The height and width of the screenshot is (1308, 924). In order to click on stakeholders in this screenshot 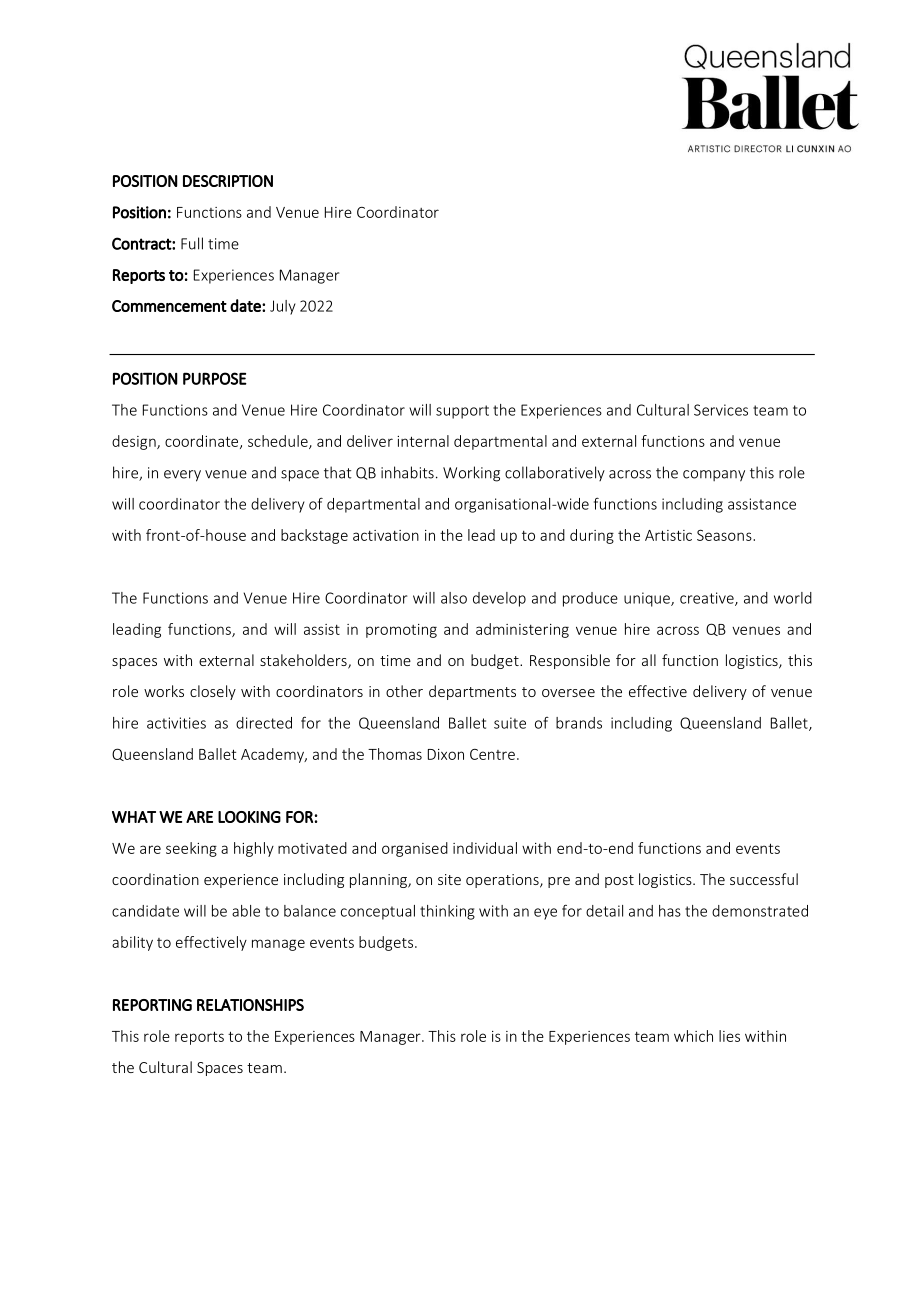, I will do `click(304, 661)`.
